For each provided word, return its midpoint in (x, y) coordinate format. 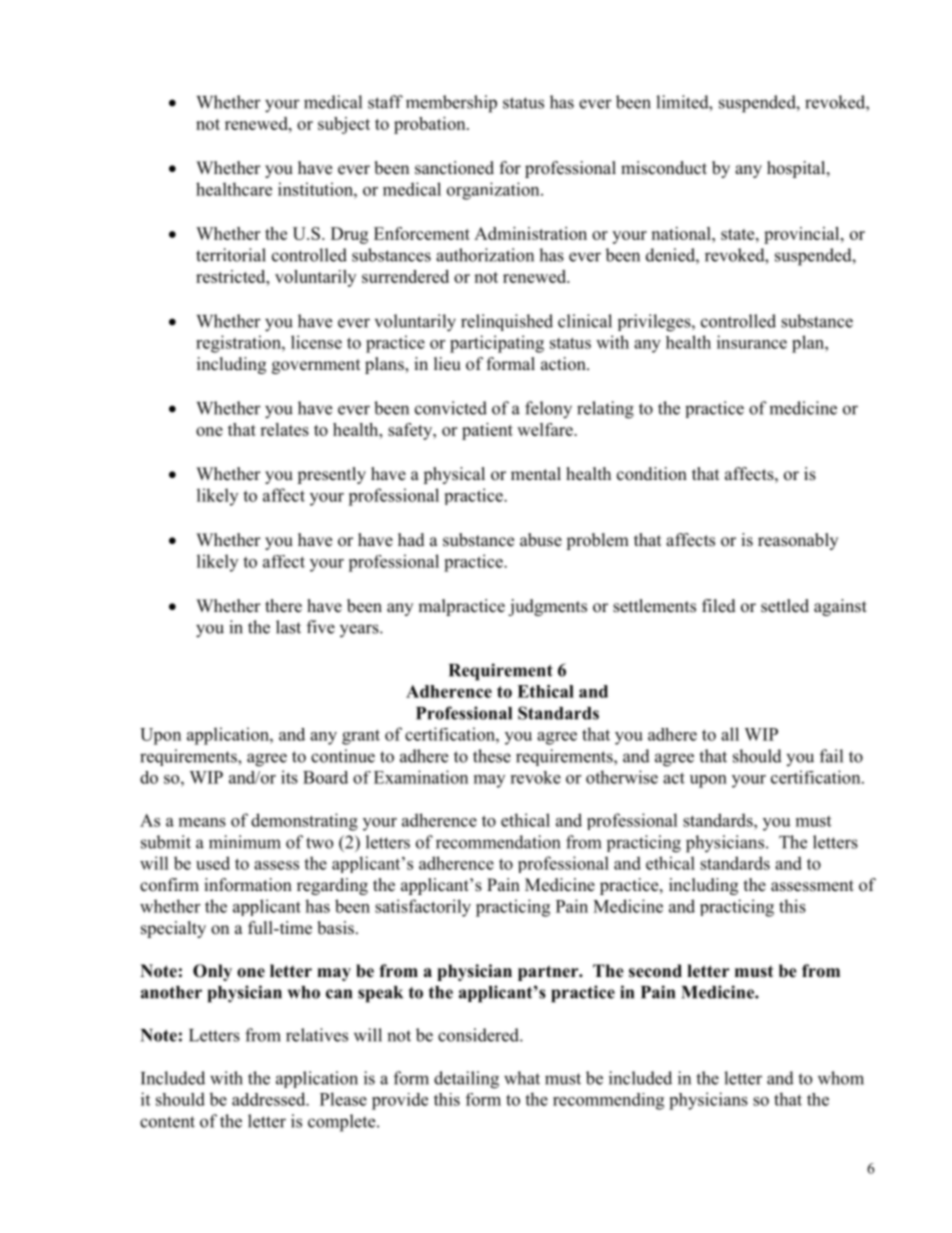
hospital (797, 169)
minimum (245, 842)
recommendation (498, 842)
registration (239, 344)
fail (831, 756)
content (167, 1122)
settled (785, 606)
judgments (547, 607)
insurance (752, 342)
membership (451, 104)
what (522, 1078)
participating (497, 344)
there (283, 606)
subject (344, 125)
